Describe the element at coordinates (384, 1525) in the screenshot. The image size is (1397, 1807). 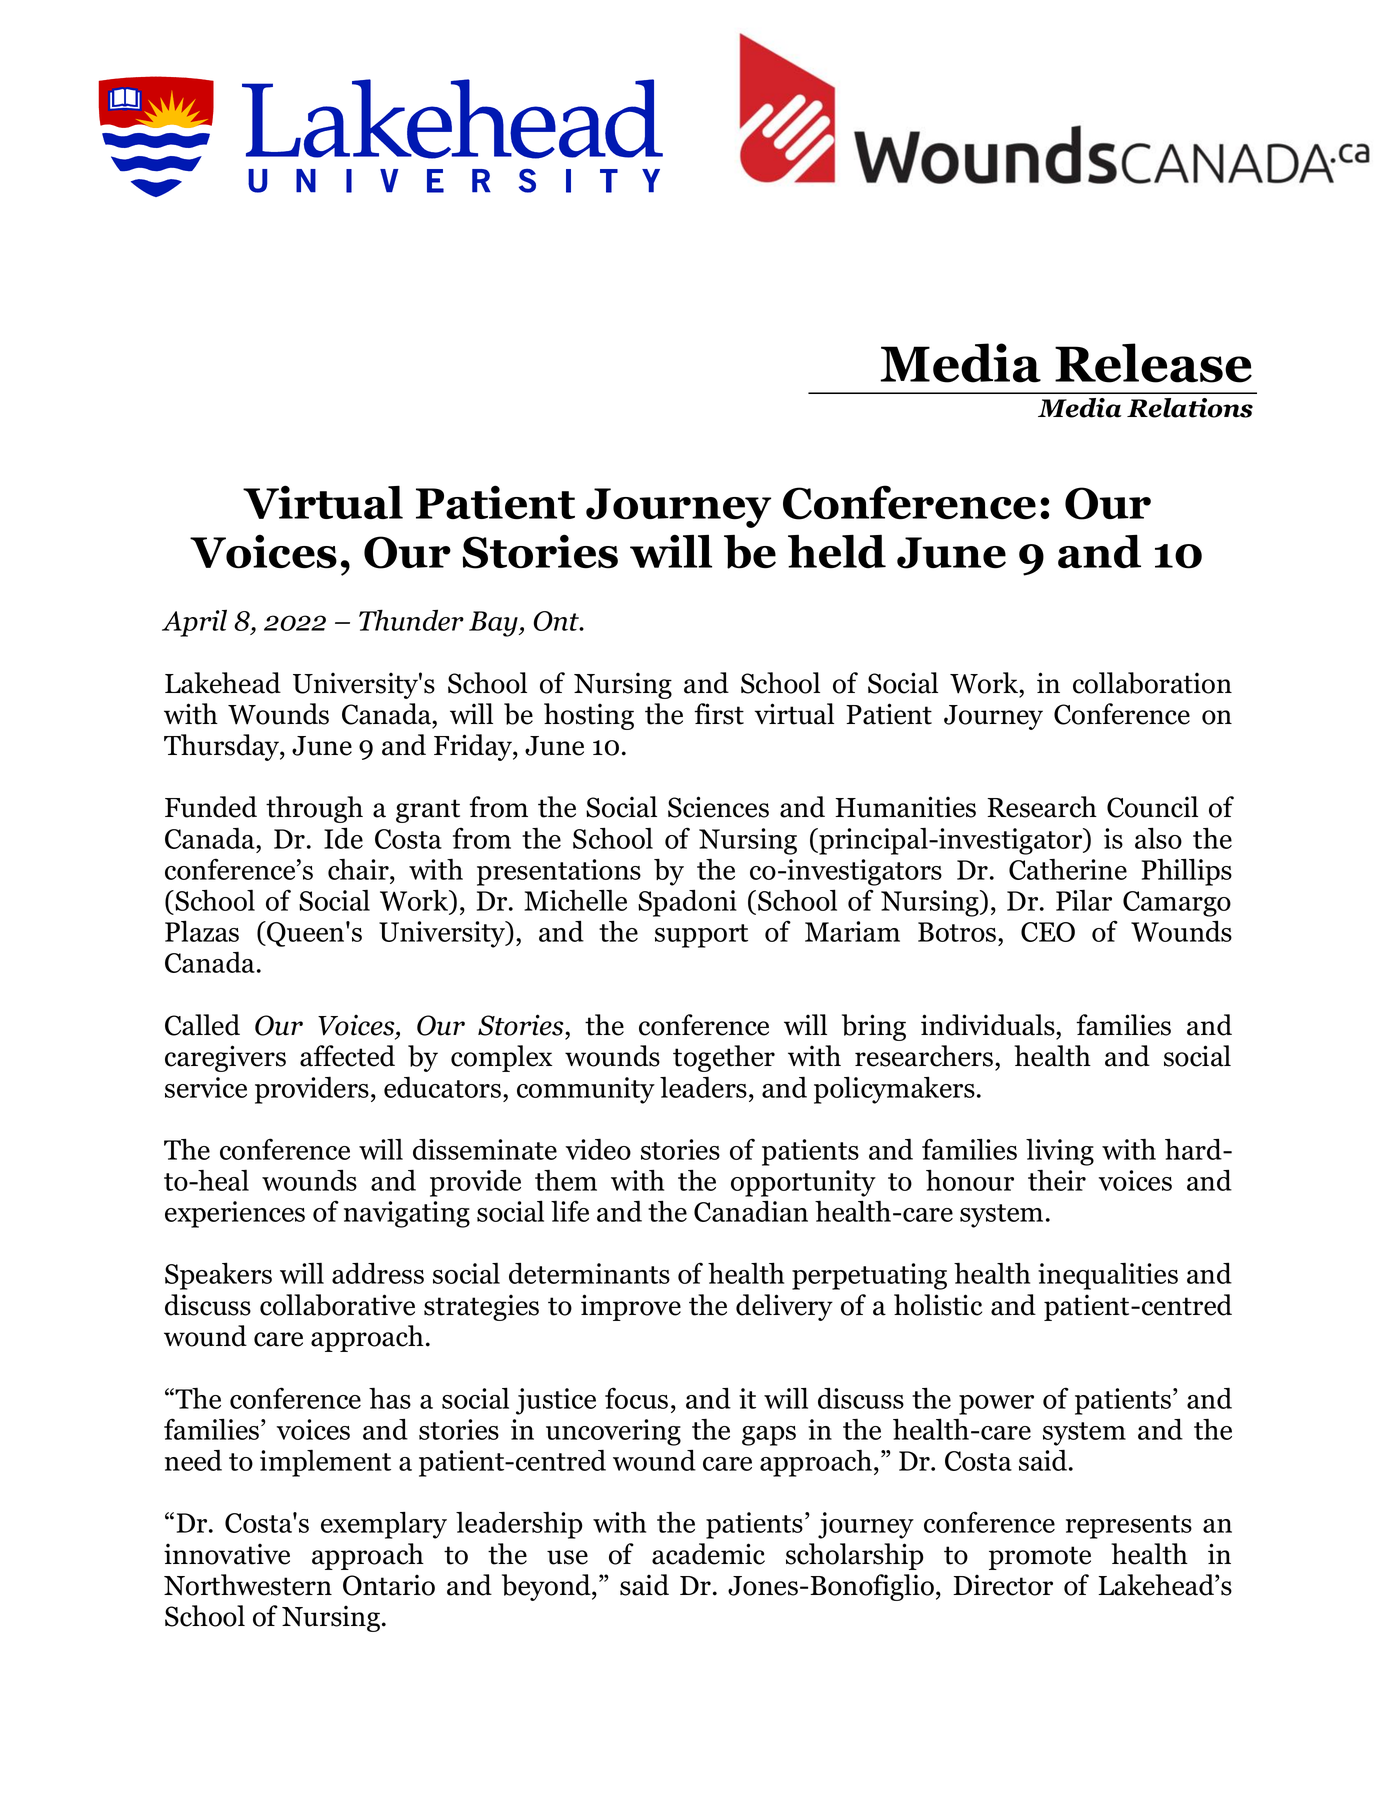
I see `exemplary` at that location.
